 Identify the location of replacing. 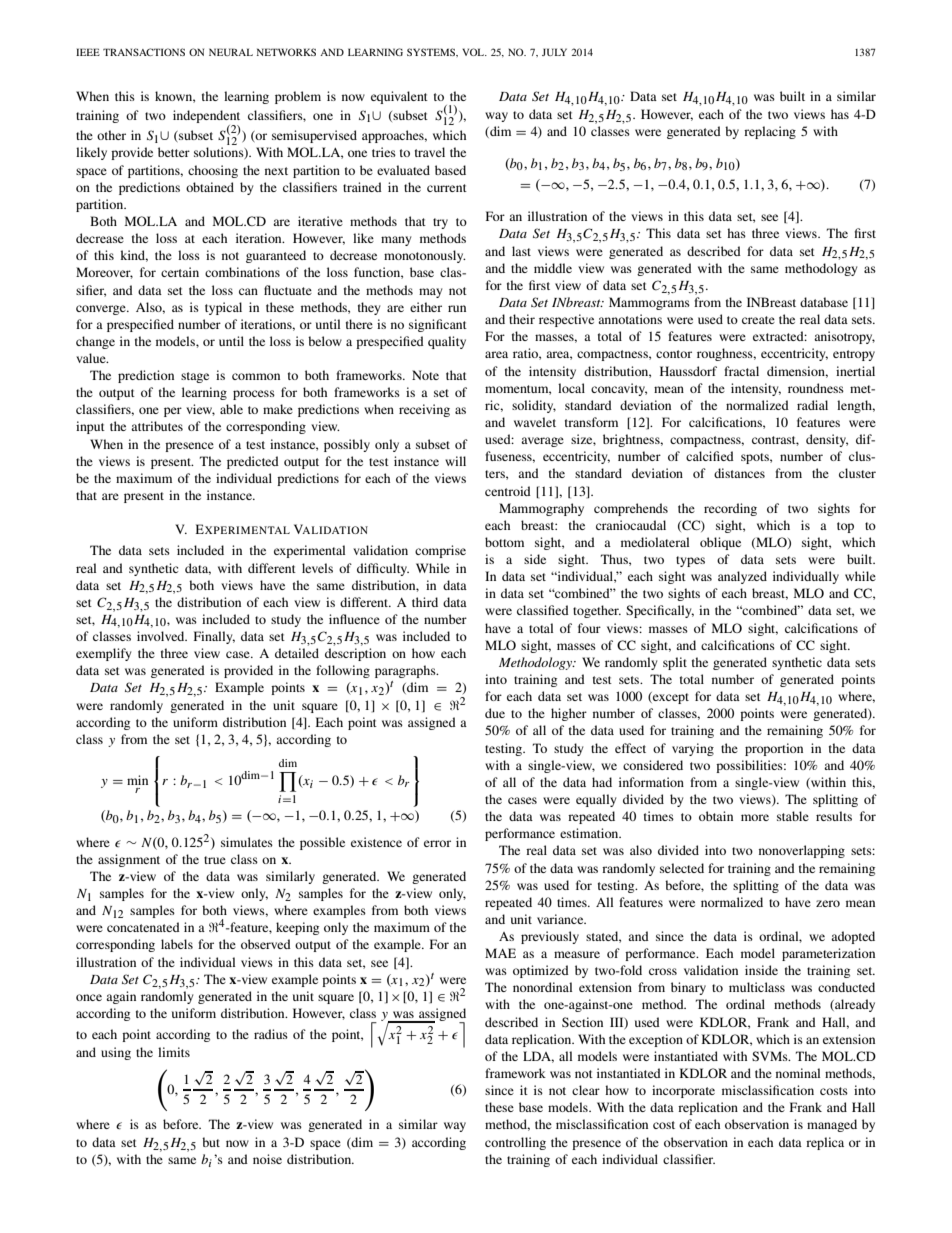
(770, 132).
